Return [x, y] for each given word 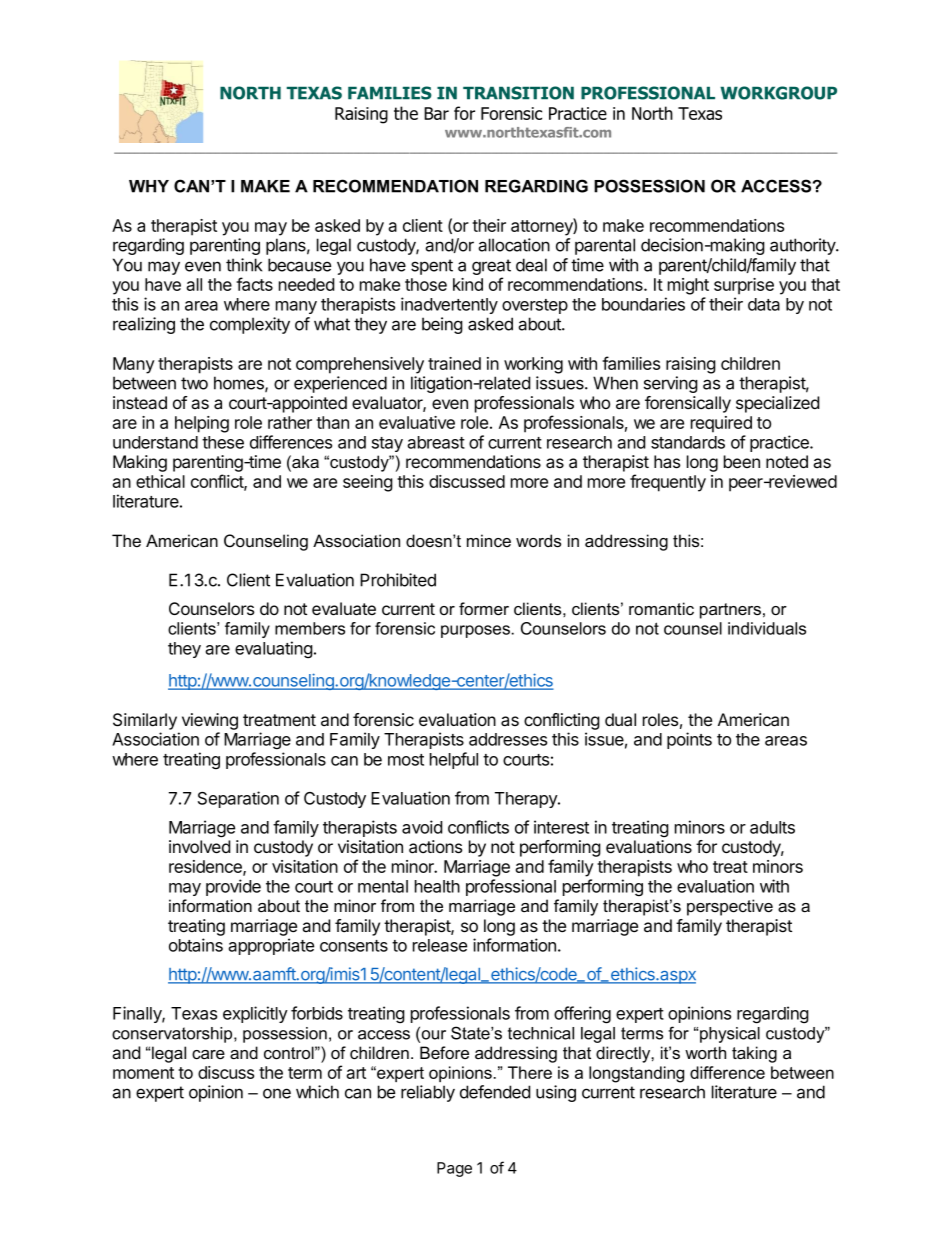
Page [454, 1169]
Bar [436, 113]
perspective [730, 907]
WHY [149, 186]
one [277, 1093]
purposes [476, 631]
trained [454, 363]
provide [233, 887]
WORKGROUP [778, 93]
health [437, 886]
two [194, 383]
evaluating [274, 649]
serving [671, 384]
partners [730, 611]
